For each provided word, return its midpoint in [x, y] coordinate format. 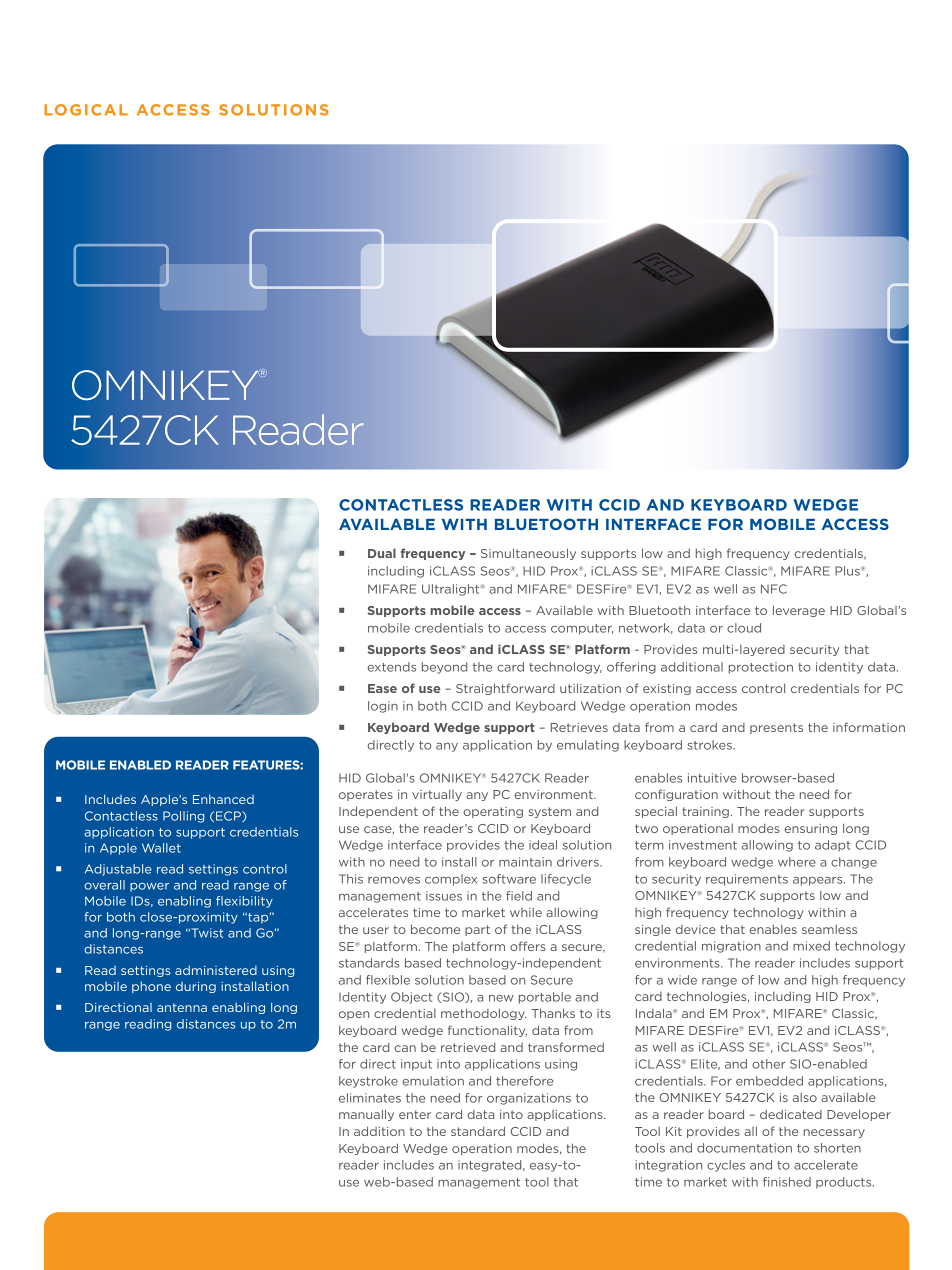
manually [366, 1115]
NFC [774, 589]
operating [493, 812]
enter [415, 1114]
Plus [848, 571]
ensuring [810, 829]
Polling [183, 817]
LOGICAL [86, 110]
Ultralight [452, 590]
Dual [382, 553]
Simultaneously [528, 554]
